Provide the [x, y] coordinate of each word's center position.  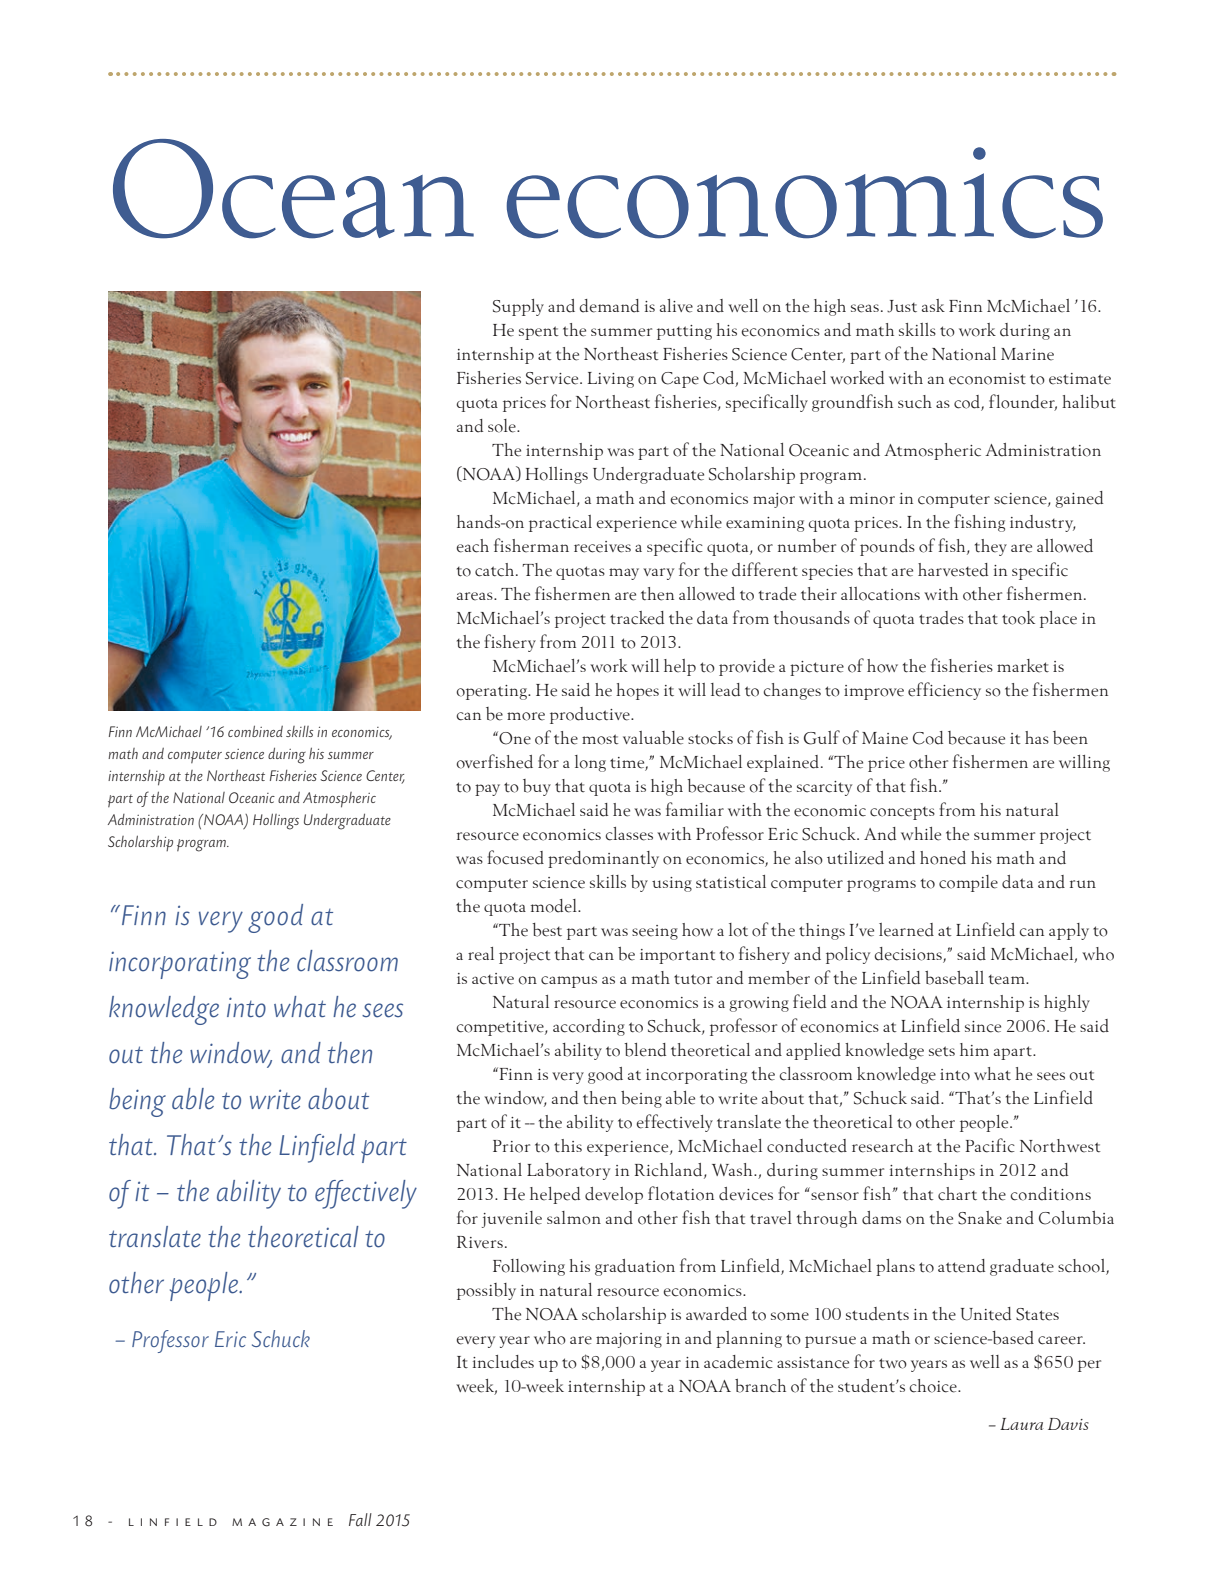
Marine [1027, 354]
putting [684, 332]
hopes [637, 691]
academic [738, 1362]
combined [255, 731]
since [983, 1027]
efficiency [944, 691]
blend [645, 1050]
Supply [518, 307]
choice [934, 1386]
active [493, 979]
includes [503, 1362]
